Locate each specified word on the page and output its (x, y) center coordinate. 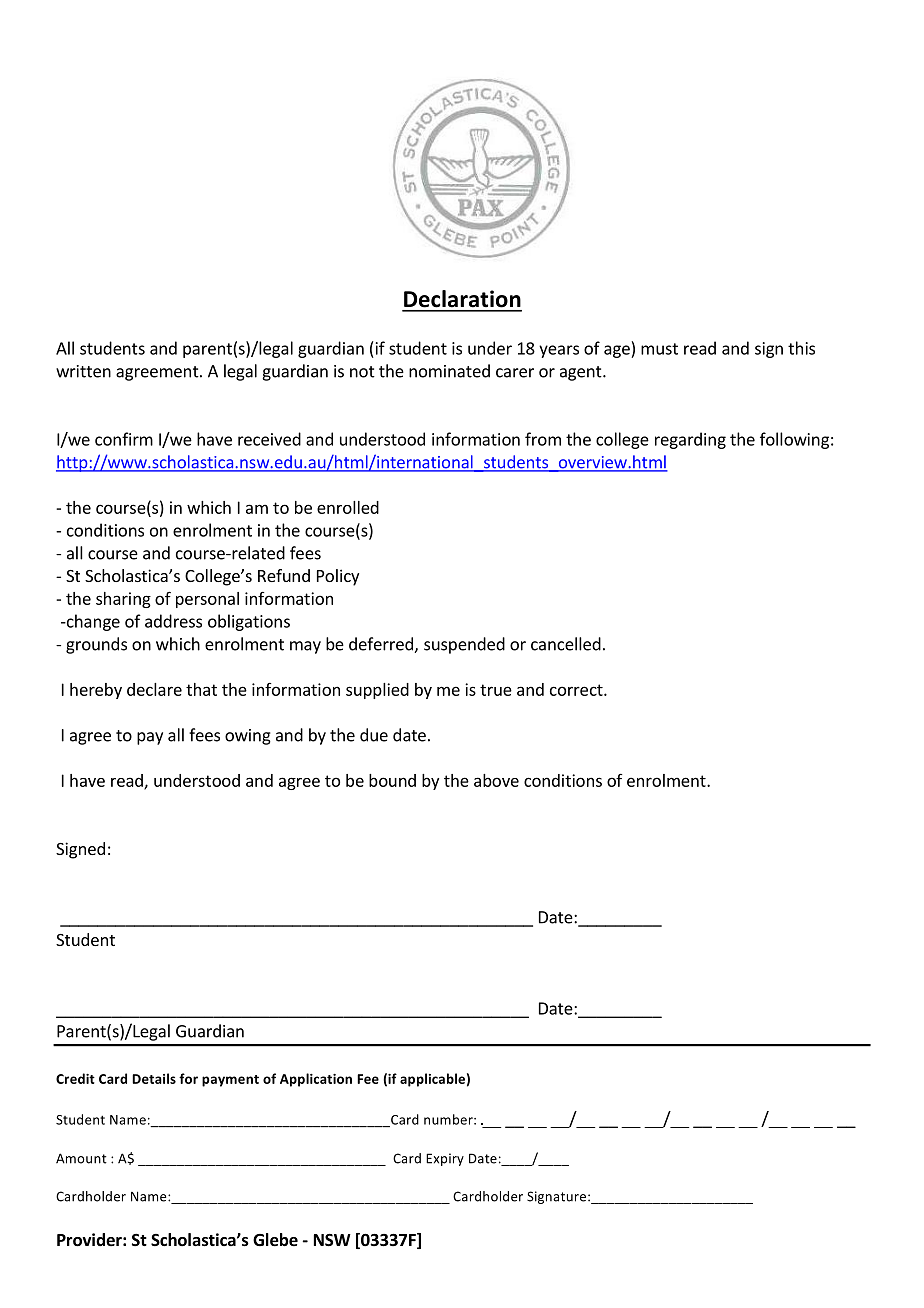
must (659, 349)
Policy (338, 577)
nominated (449, 371)
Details (154, 1078)
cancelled (566, 644)
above (496, 780)
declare (154, 689)
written (83, 371)
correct (577, 690)
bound (392, 780)
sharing (123, 600)
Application (316, 1080)
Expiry (445, 1159)
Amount (81, 1158)
